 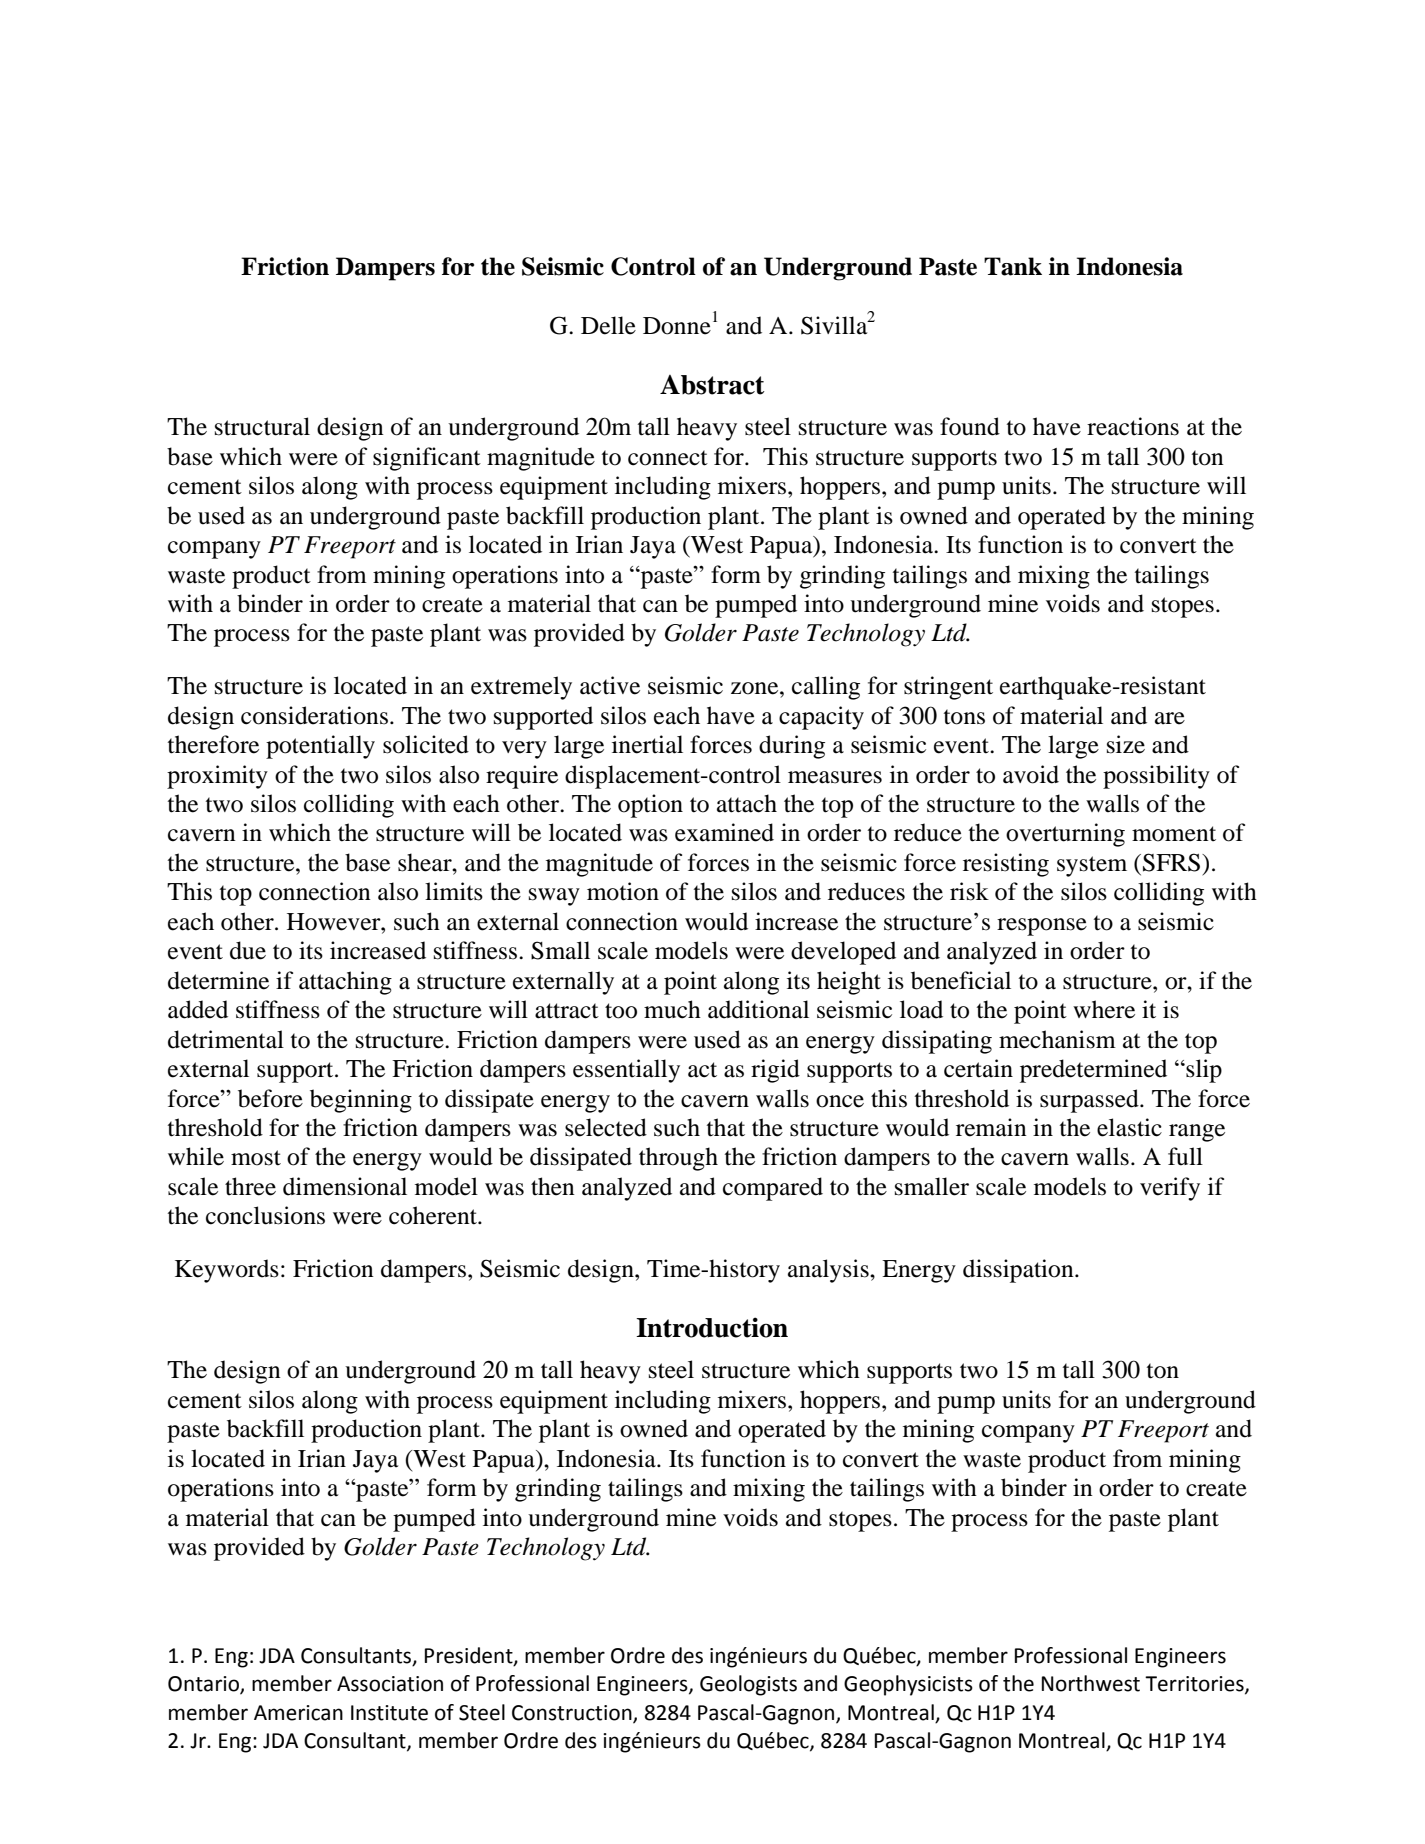 I want to click on Introduction, so click(x=712, y=1327).
